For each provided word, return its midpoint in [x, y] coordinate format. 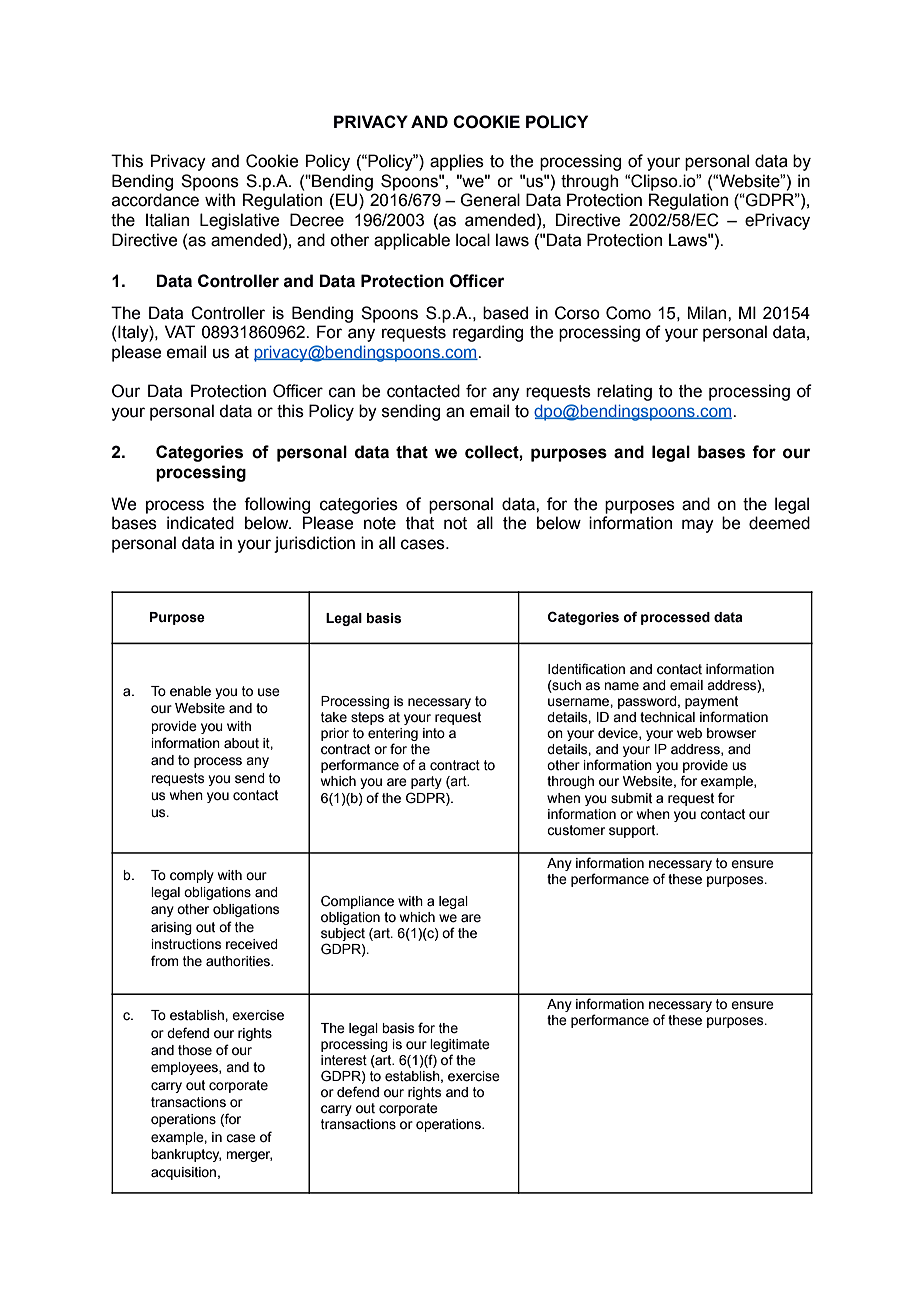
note [380, 523]
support [633, 831]
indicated [200, 523]
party [426, 782]
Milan [708, 313]
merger [249, 1156]
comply [192, 876]
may [698, 526]
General [490, 200]
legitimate [460, 1047]
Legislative [239, 221]
